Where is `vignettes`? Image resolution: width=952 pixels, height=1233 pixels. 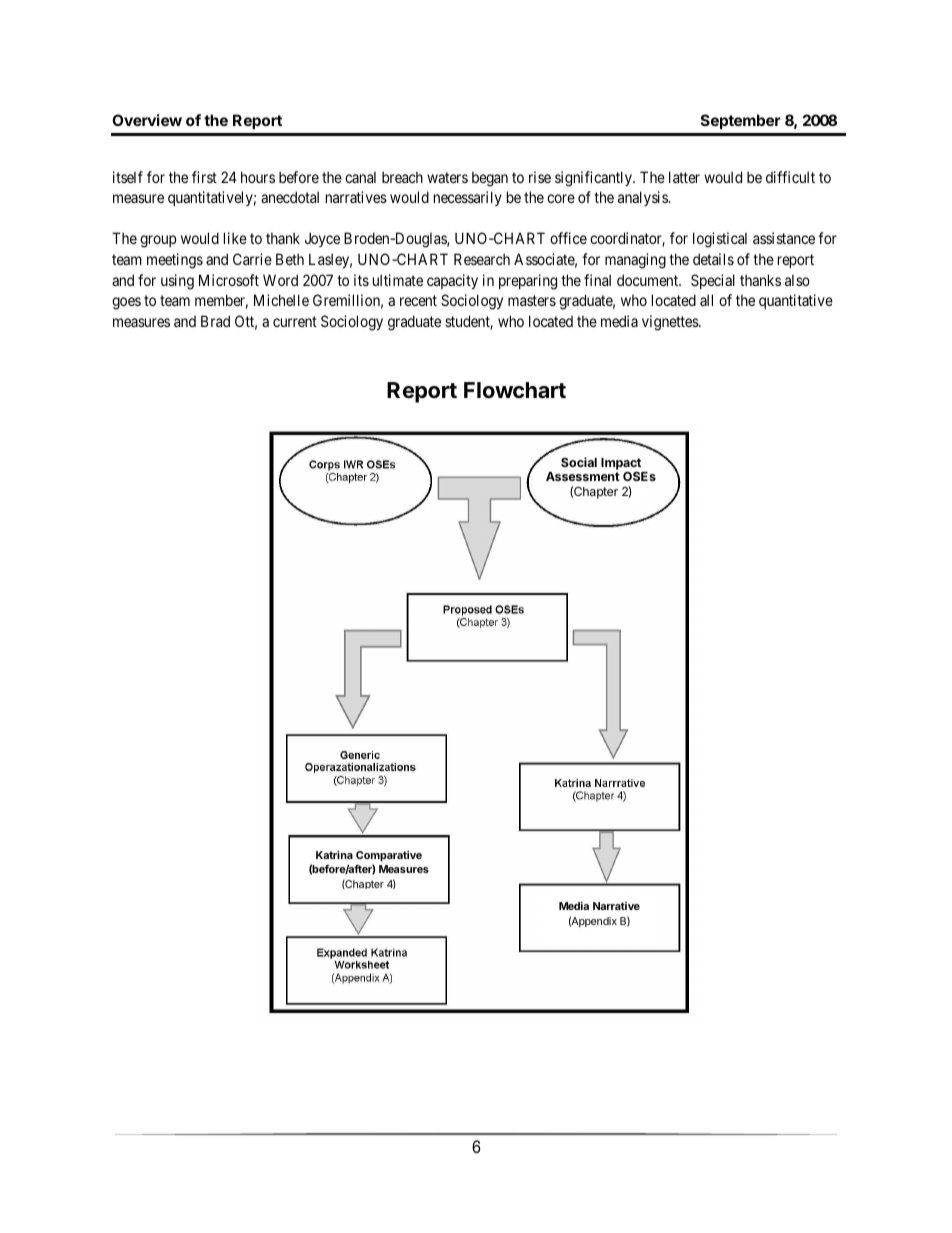 vignettes is located at coordinates (671, 323).
